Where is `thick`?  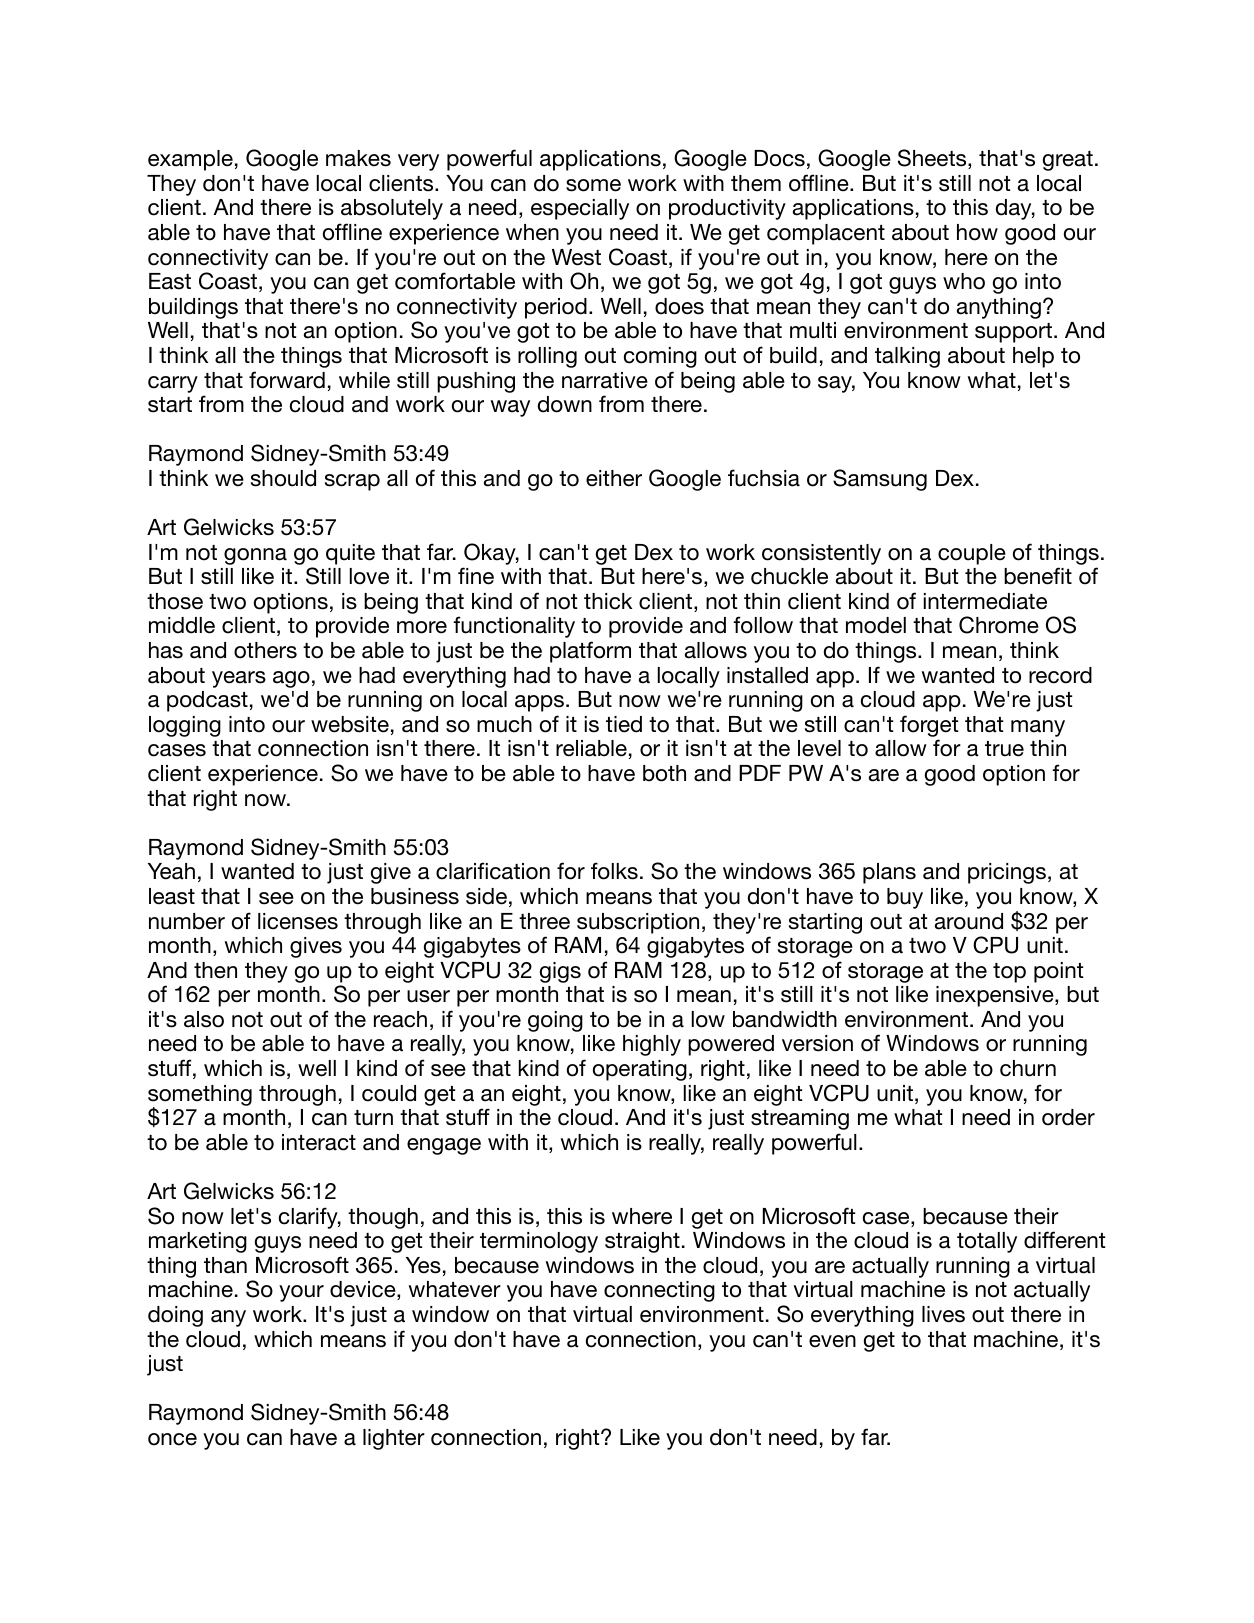
thick is located at coordinates (608, 601).
